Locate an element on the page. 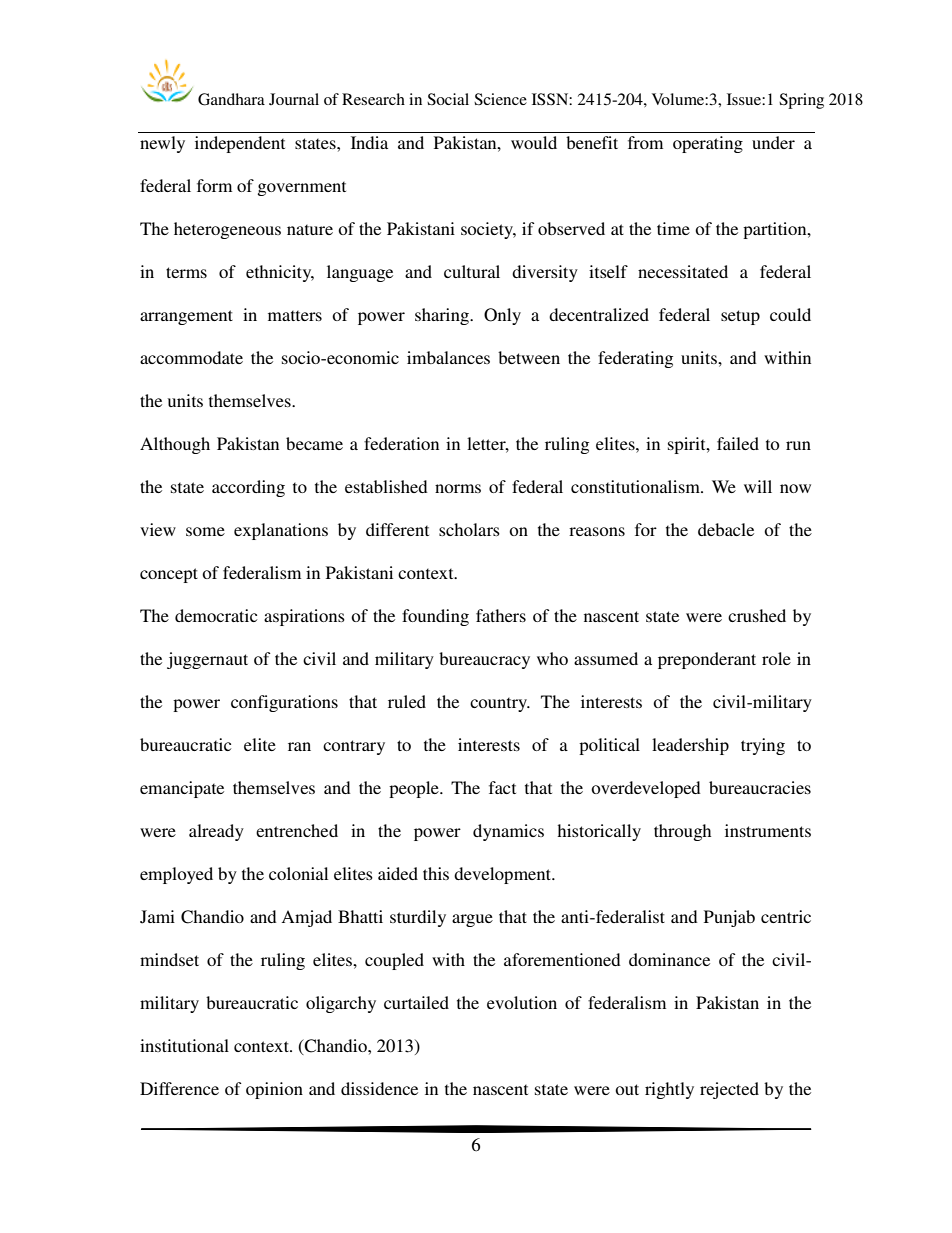  independent is located at coordinates (240, 144).
